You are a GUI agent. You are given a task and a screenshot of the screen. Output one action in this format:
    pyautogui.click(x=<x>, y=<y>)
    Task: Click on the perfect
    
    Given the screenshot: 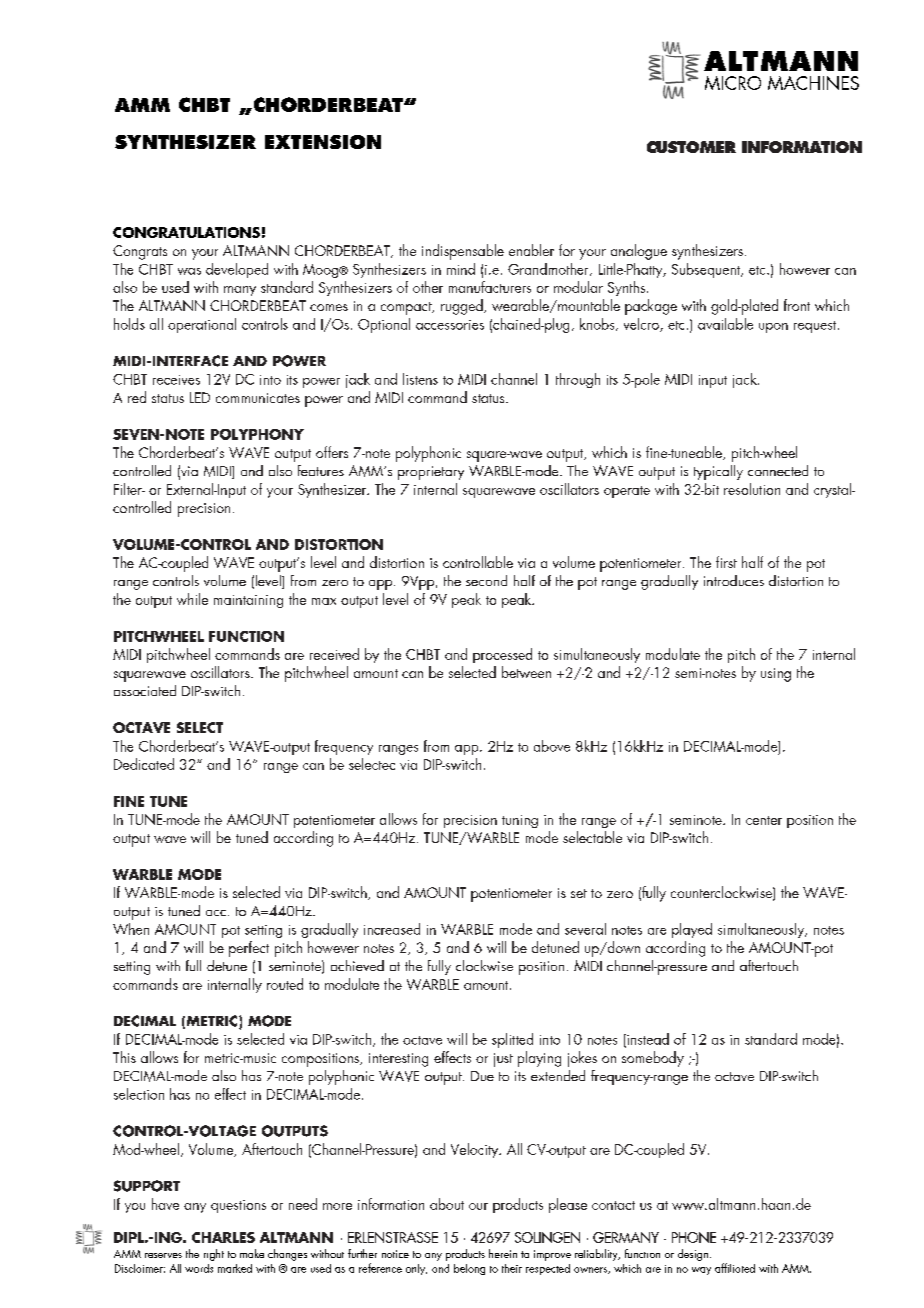 What is the action you would take?
    pyautogui.click(x=249, y=949)
